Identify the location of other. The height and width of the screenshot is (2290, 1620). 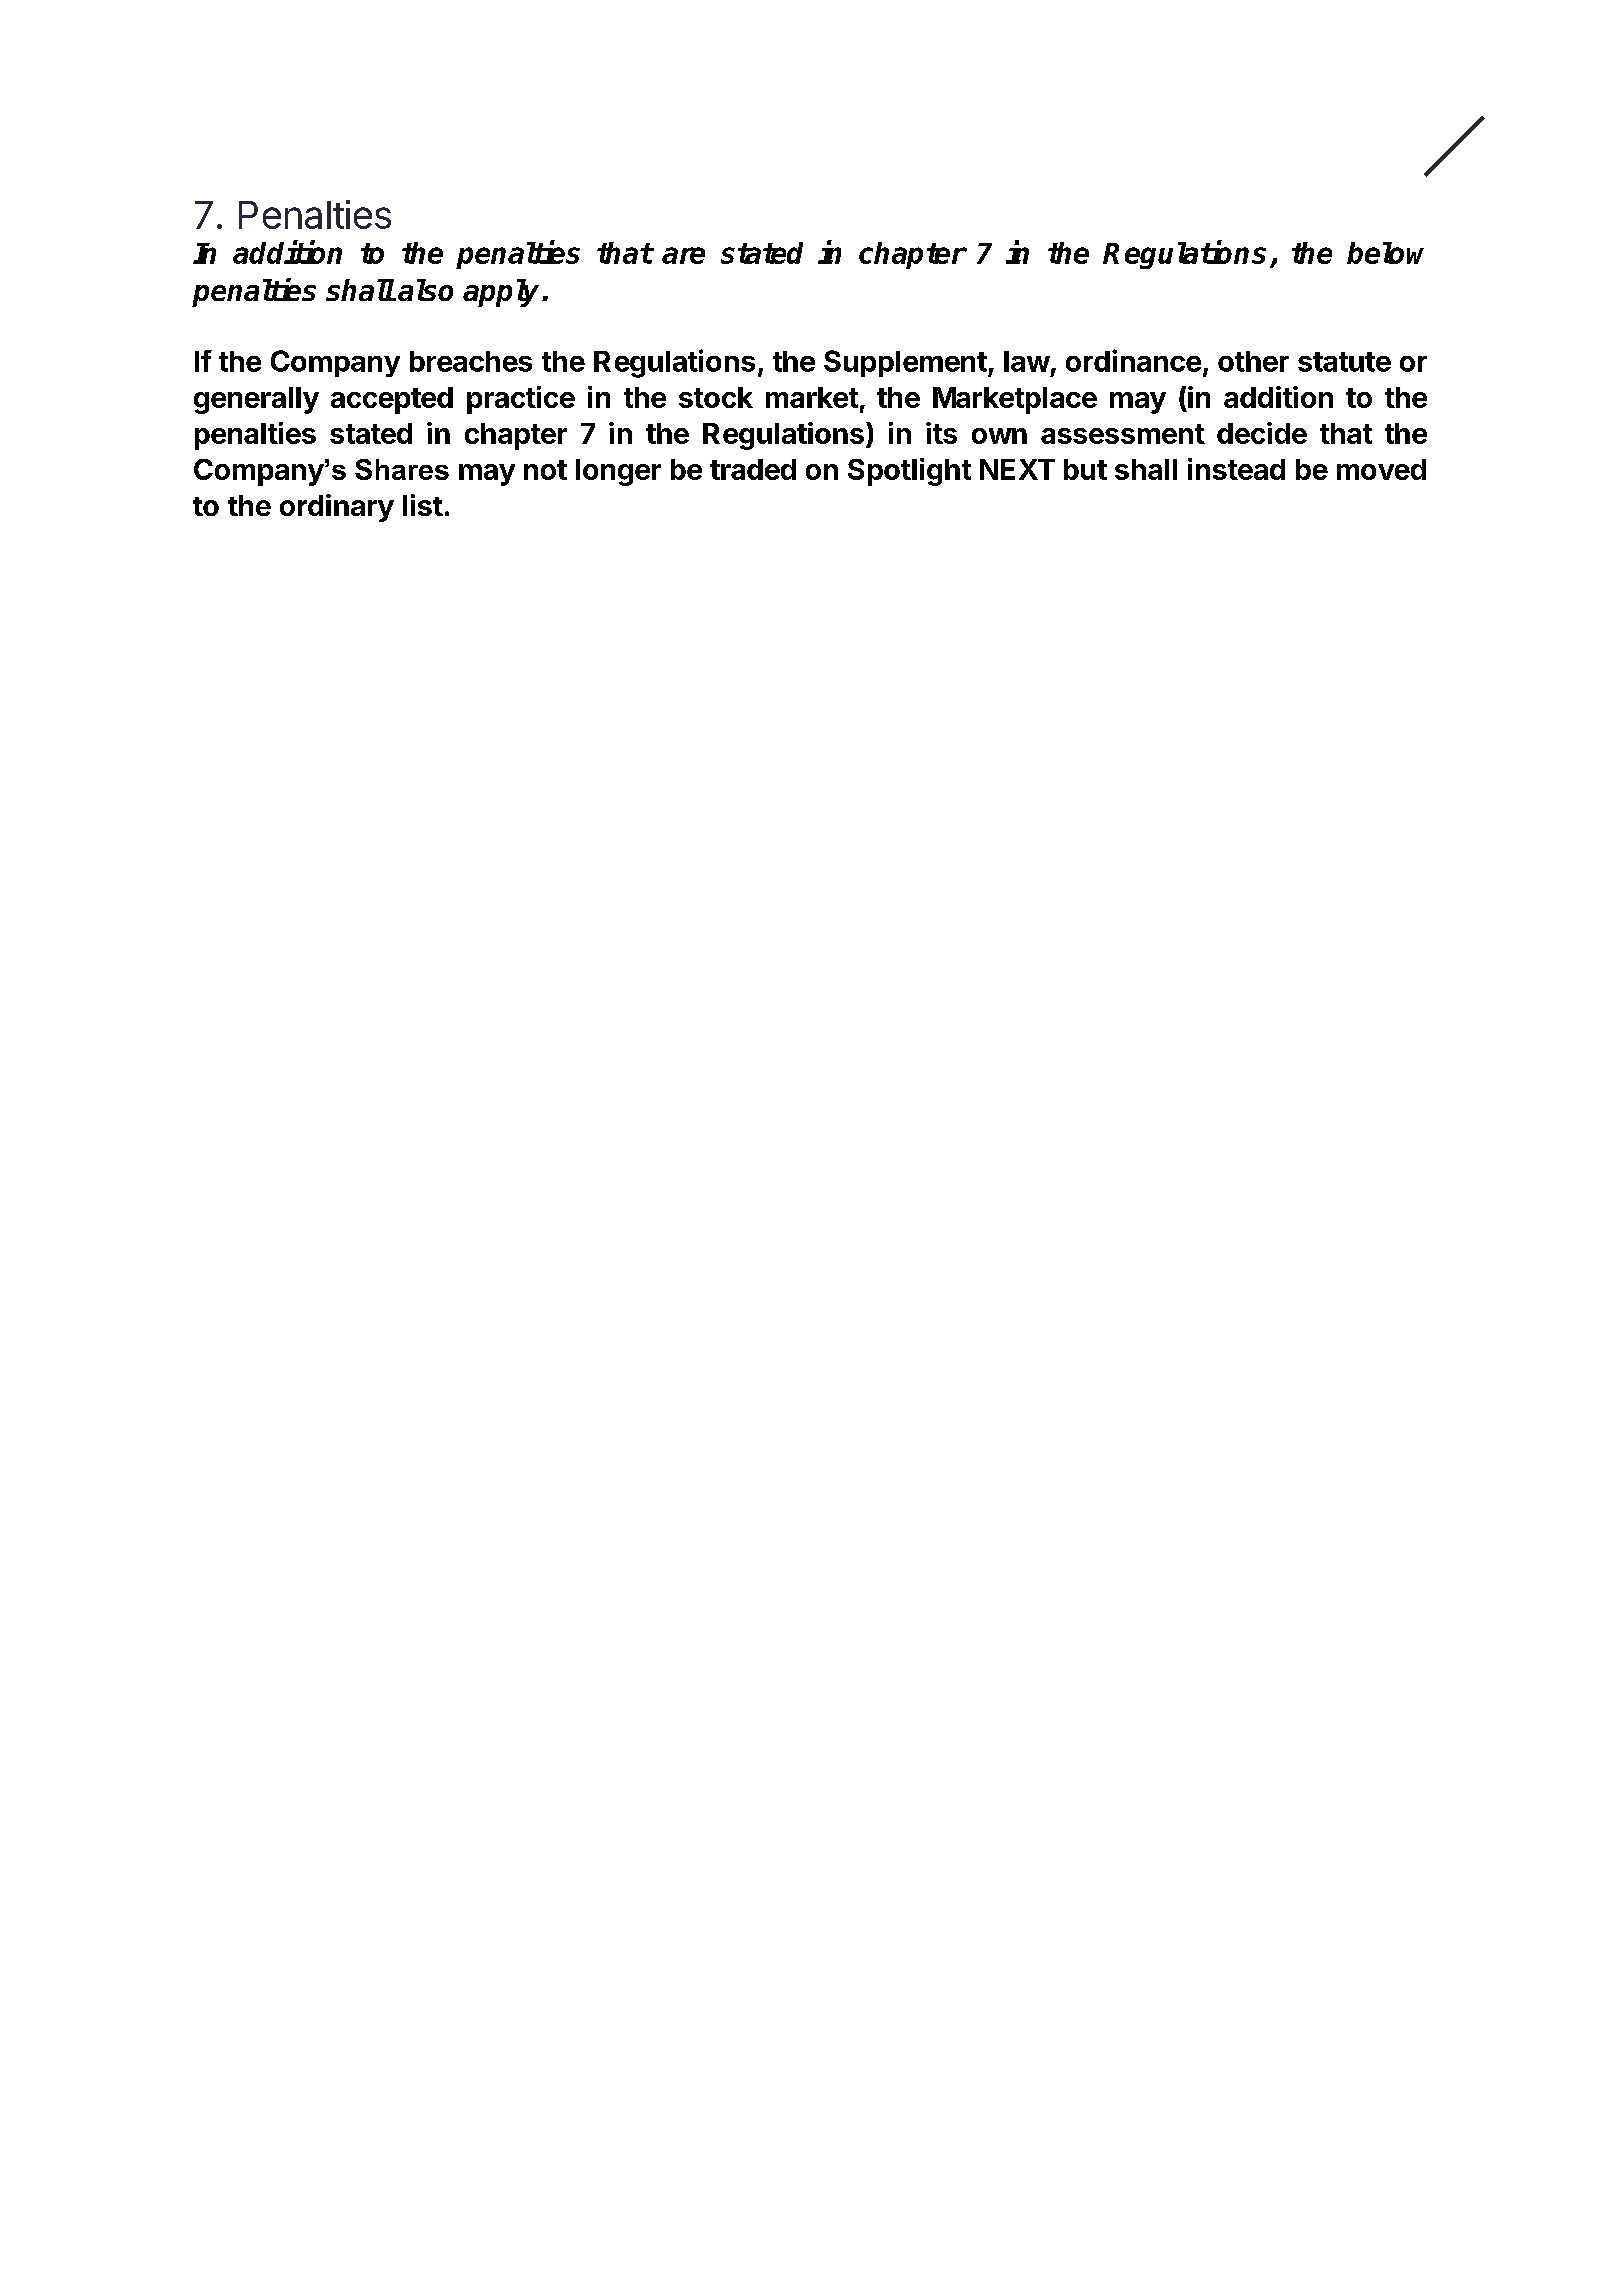
(1253, 361).
